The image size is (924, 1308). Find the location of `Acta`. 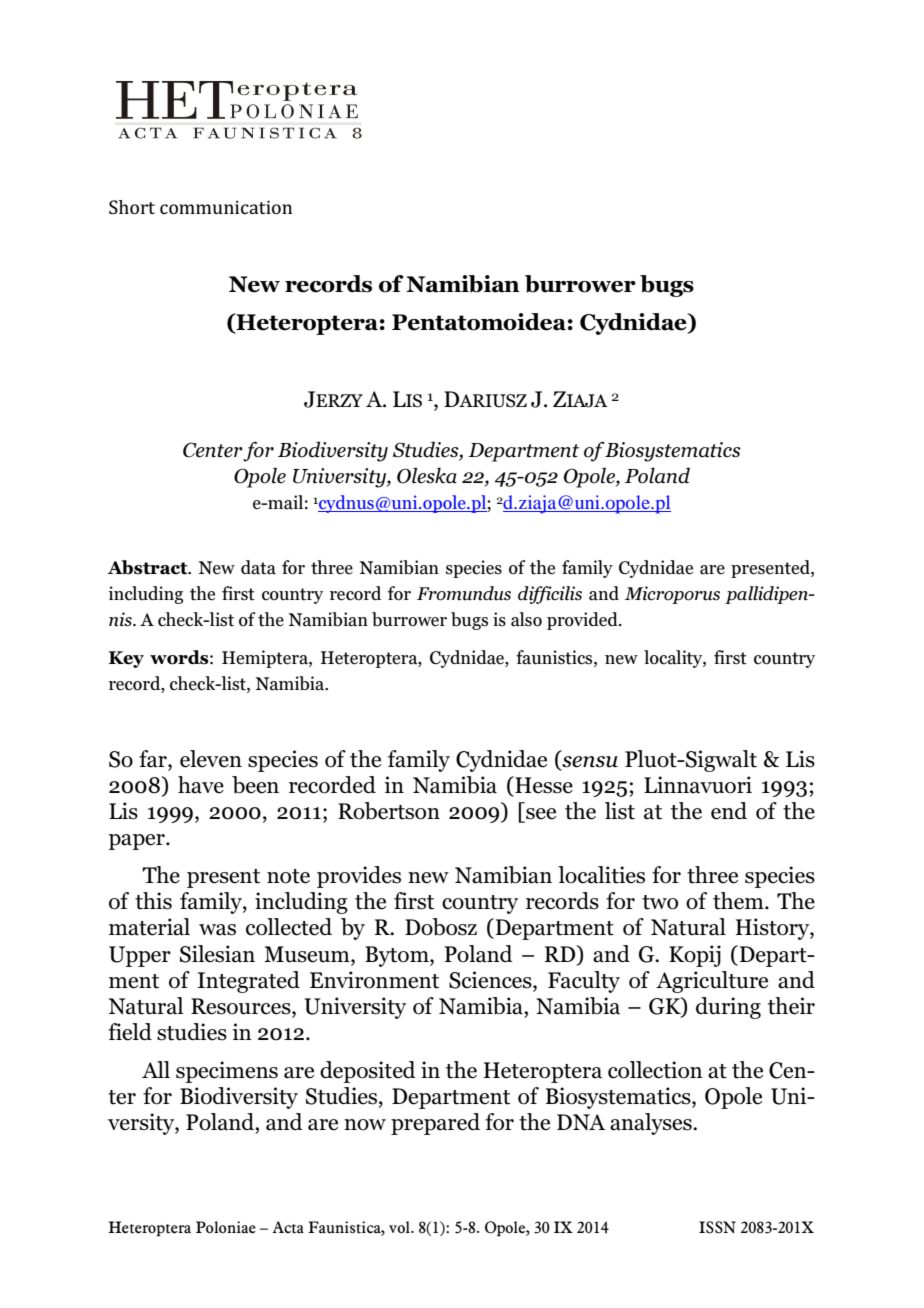

Acta is located at coordinates (288, 1227).
